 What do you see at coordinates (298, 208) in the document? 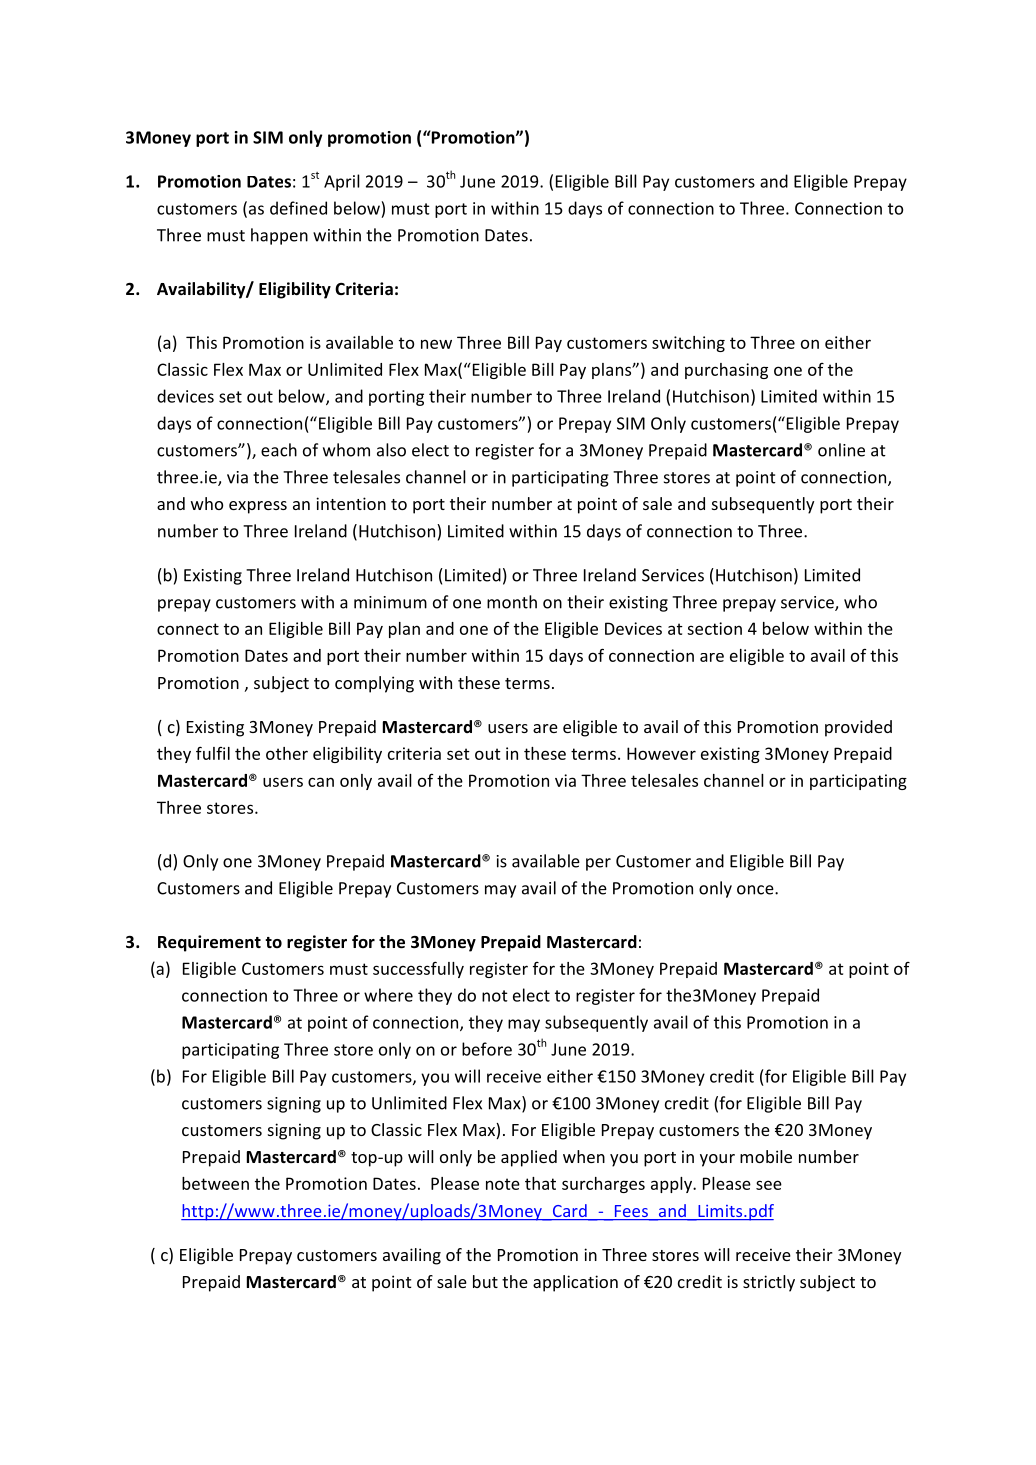
I see `defined` at bounding box center [298, 208].
